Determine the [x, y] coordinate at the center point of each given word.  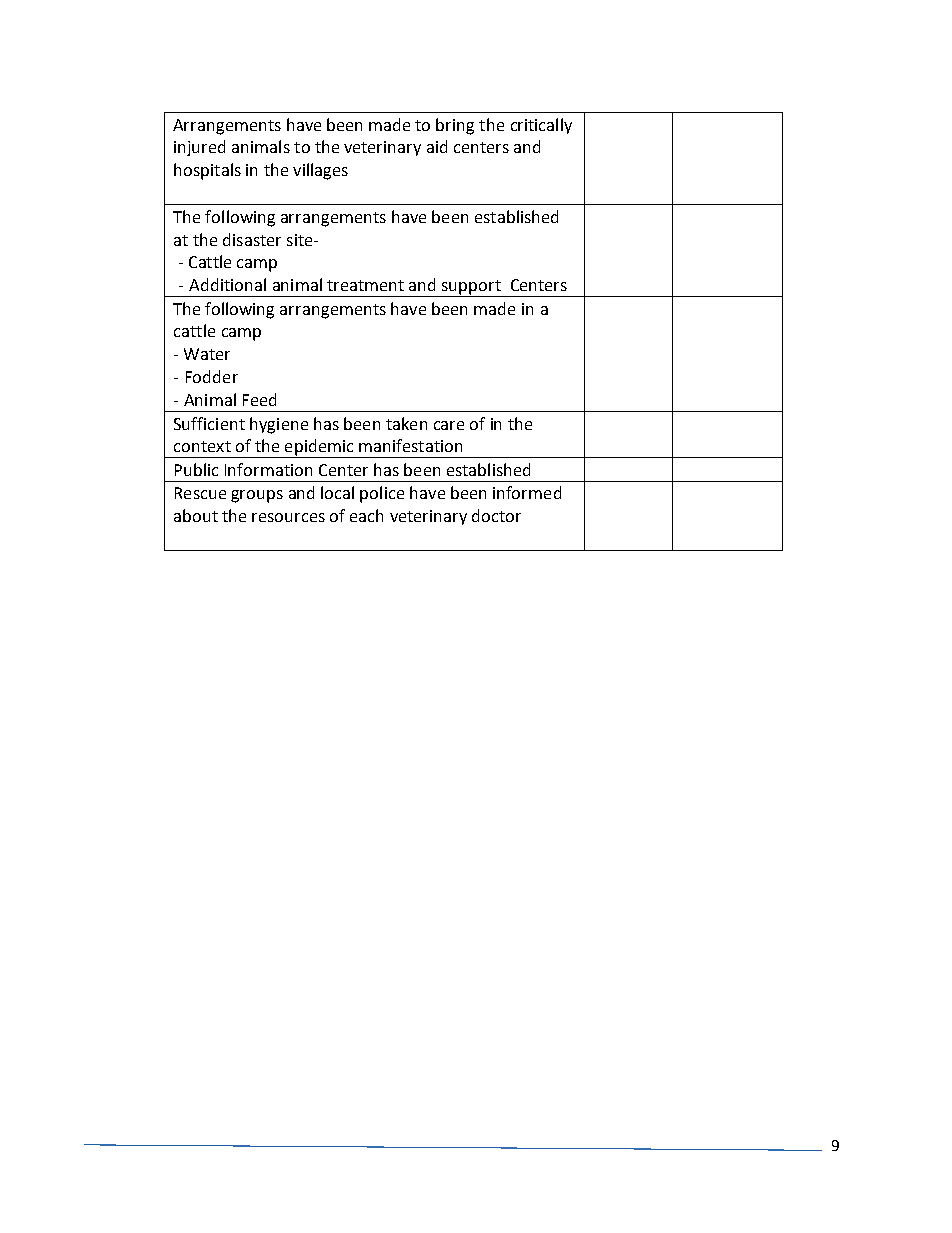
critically [541, 126]
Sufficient [209, 423]
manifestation [410, 445]
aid [437, 146]
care [449, 425]
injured [199, 148]
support [471, 288]
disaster [252, 239]
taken [406, 423]
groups [257, 496]
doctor [496, 515]
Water [207, 354]
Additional [227, 284]
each [366, 515]
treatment [365, 285]
